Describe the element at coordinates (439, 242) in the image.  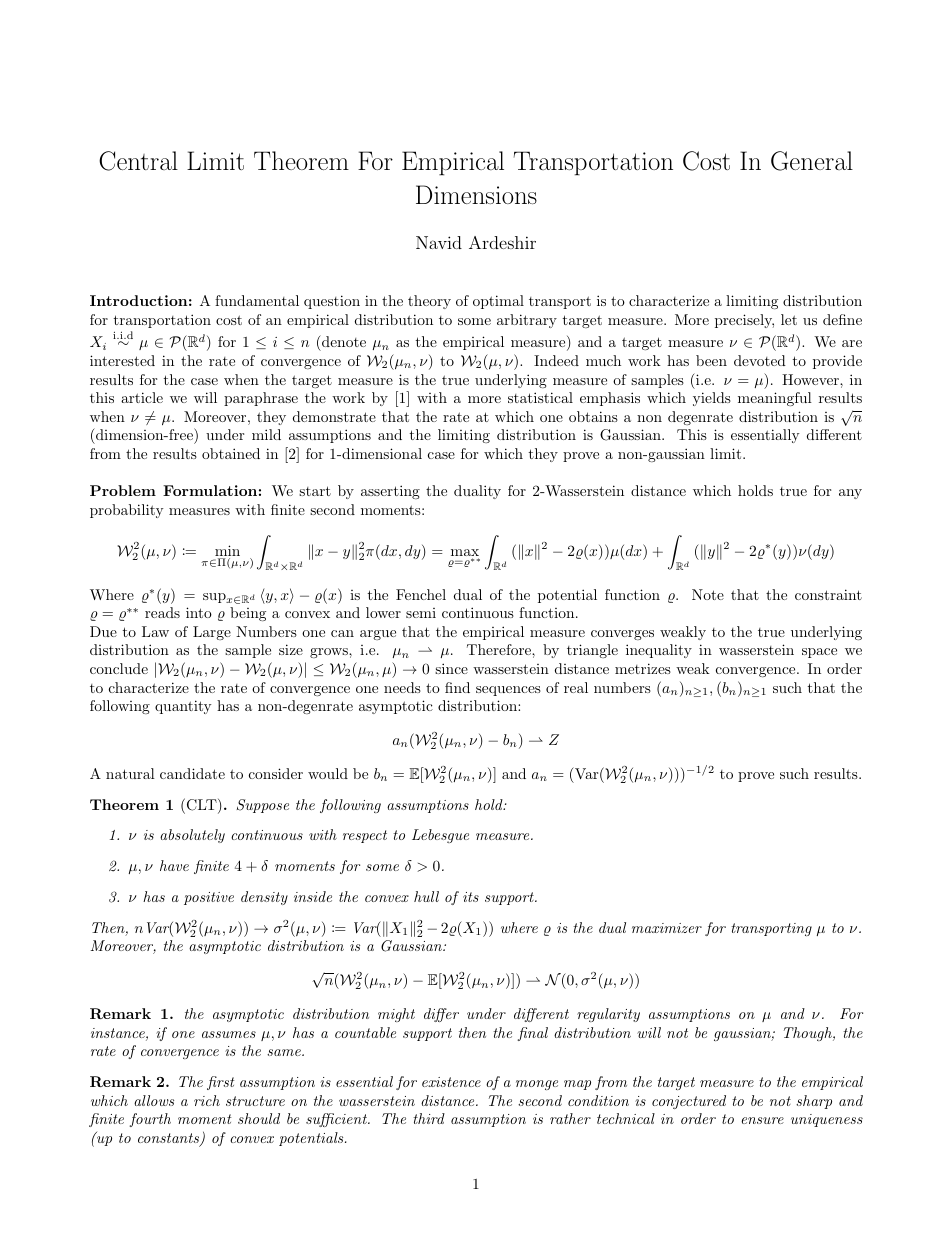
I see `Navid` at that location.
